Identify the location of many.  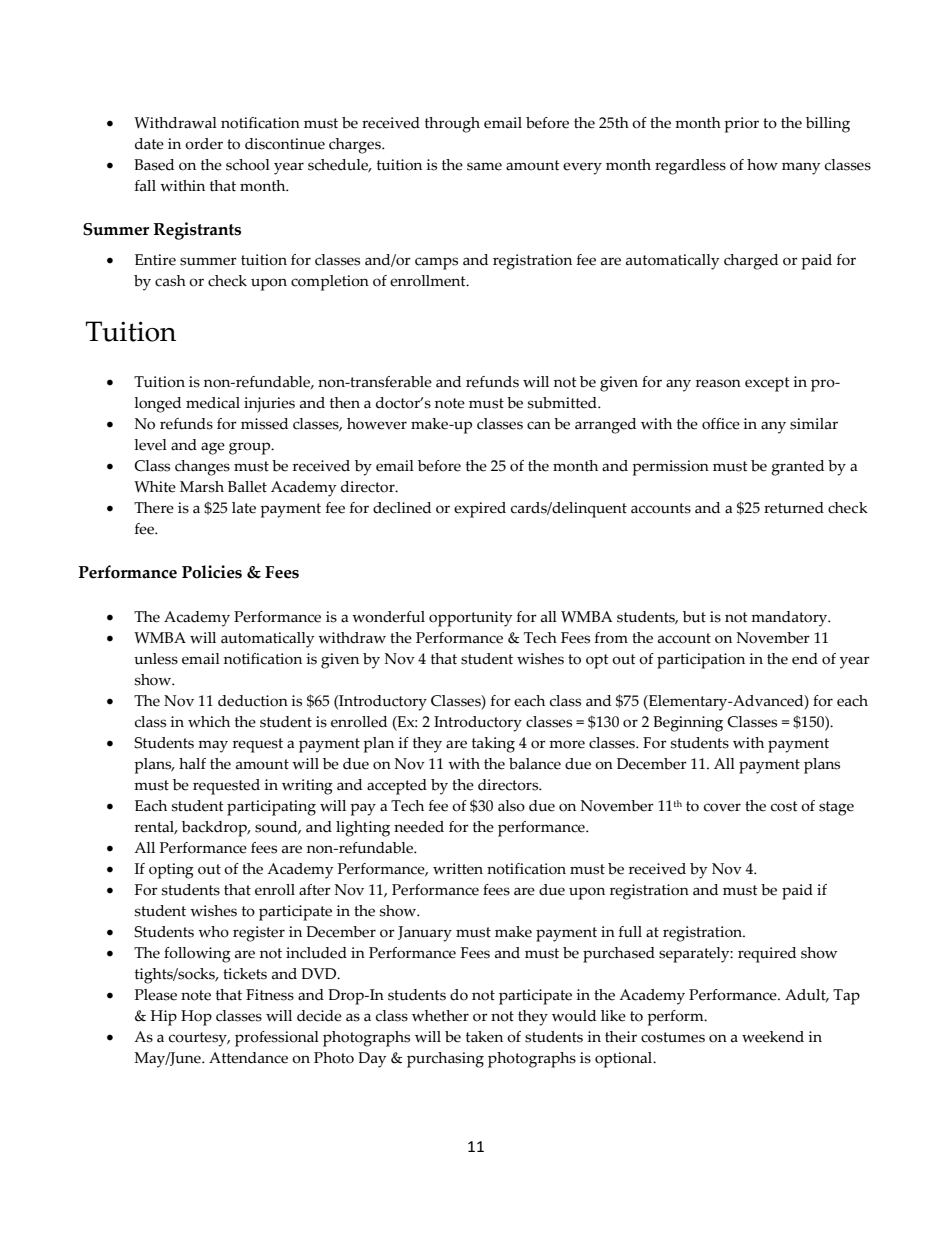
(801, 168).
